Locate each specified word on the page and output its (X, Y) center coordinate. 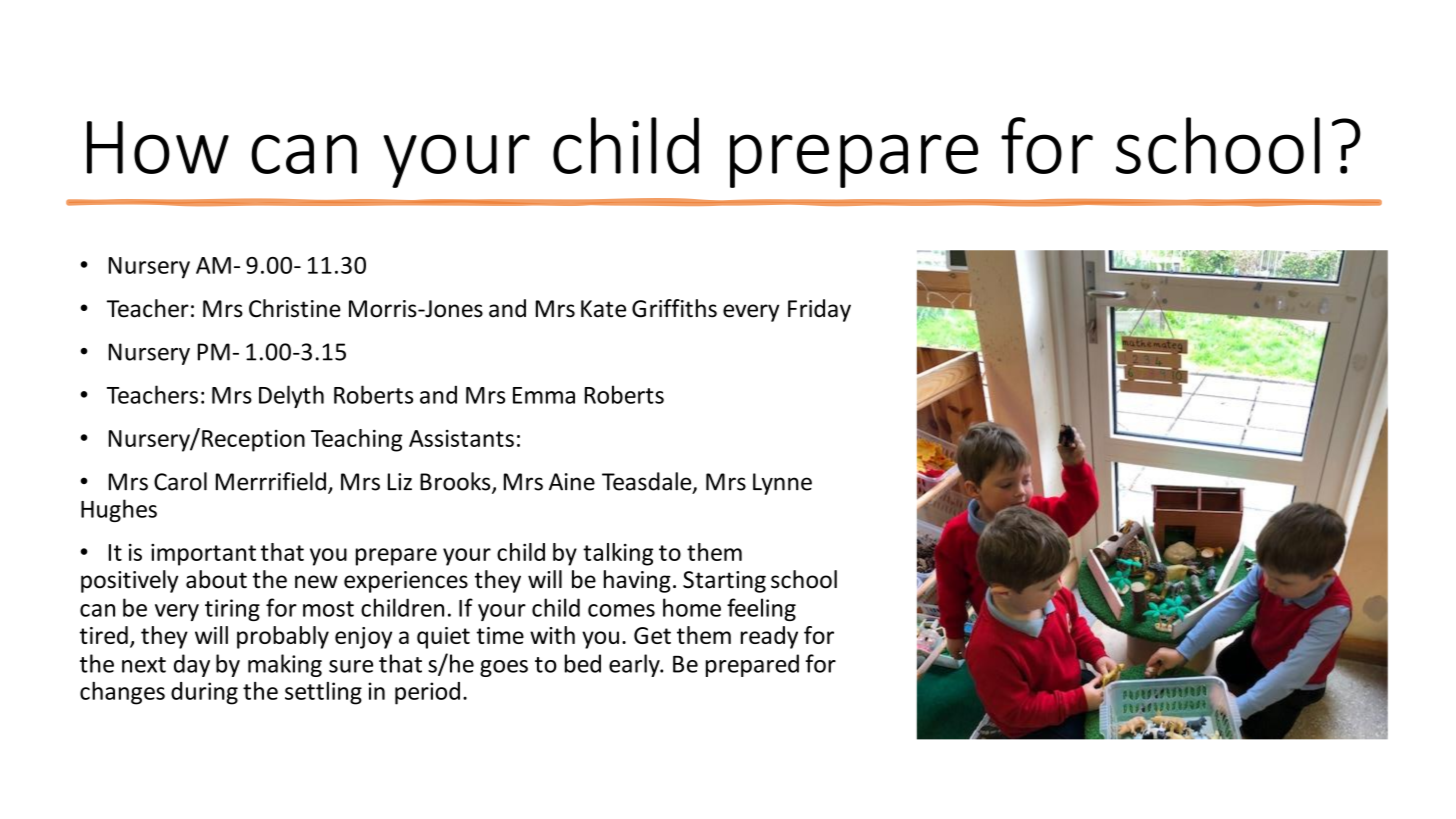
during (204, 693)
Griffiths (674, 308)
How (158, 147)
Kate (603, 309)
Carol (180, 481)
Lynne (782, 484)
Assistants (461, 438)
